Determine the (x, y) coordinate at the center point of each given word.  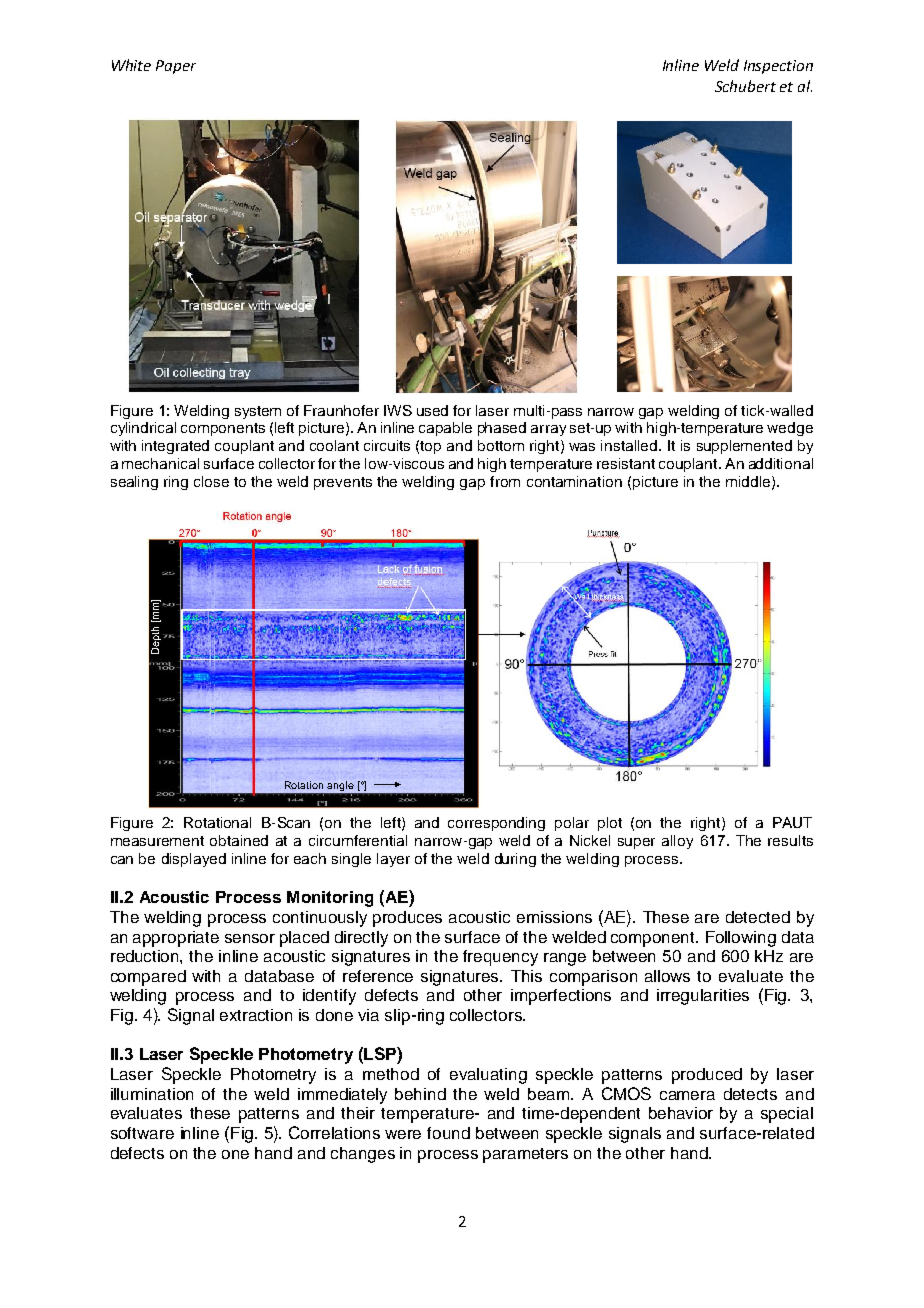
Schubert (745, 86)
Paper (176, 67)
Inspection (778, 67)
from (505, 481)
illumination (152, 1094)
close (211, 481)
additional (781, 463)
